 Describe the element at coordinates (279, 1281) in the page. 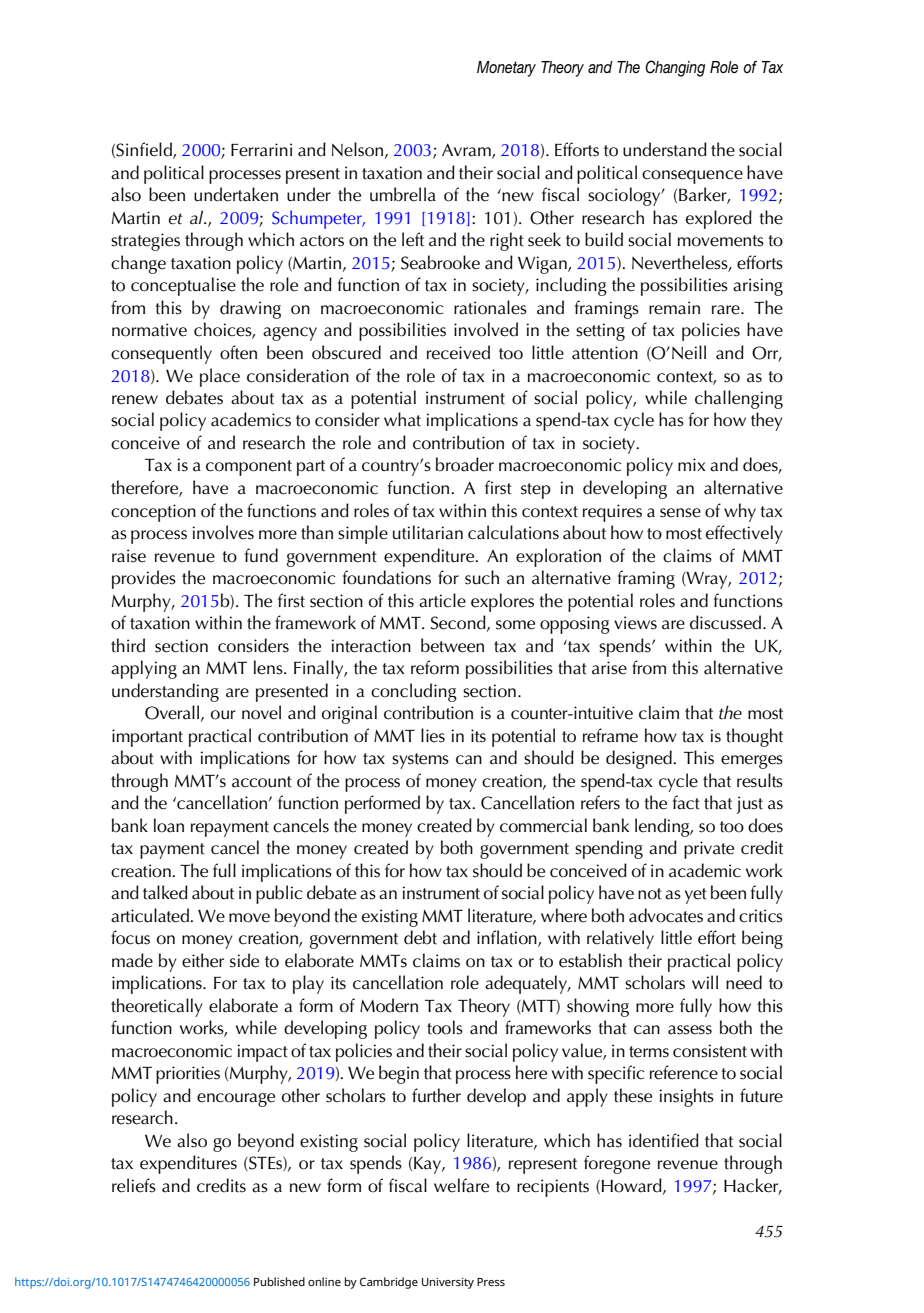

I see `Published` at that location.
